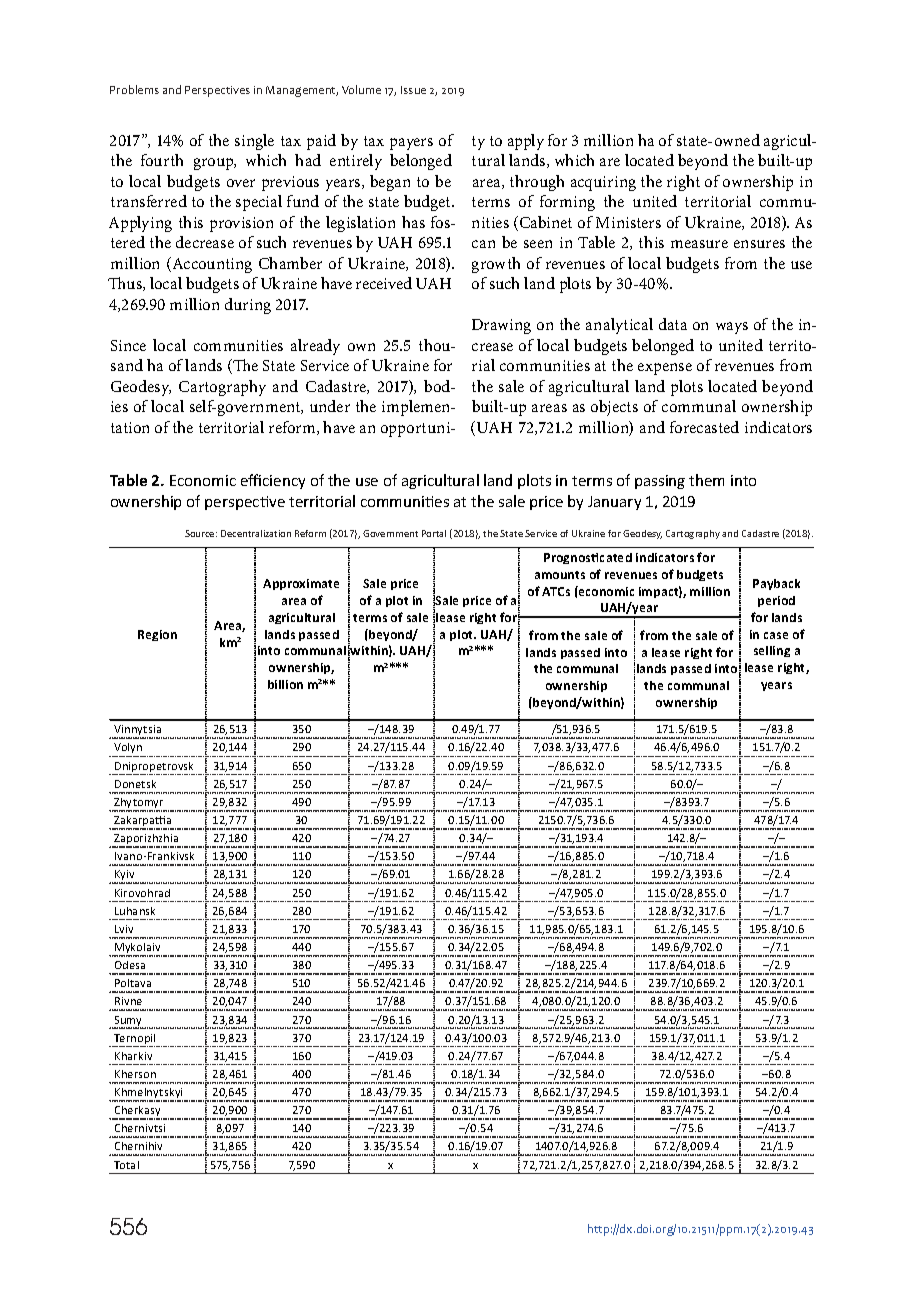 Image resolution: width=924 pixels, height=1308 pixels. What do you see at coordinates (126, 1165) in the screenshot?
I see `Total` at bounding box center [126, 1165].
